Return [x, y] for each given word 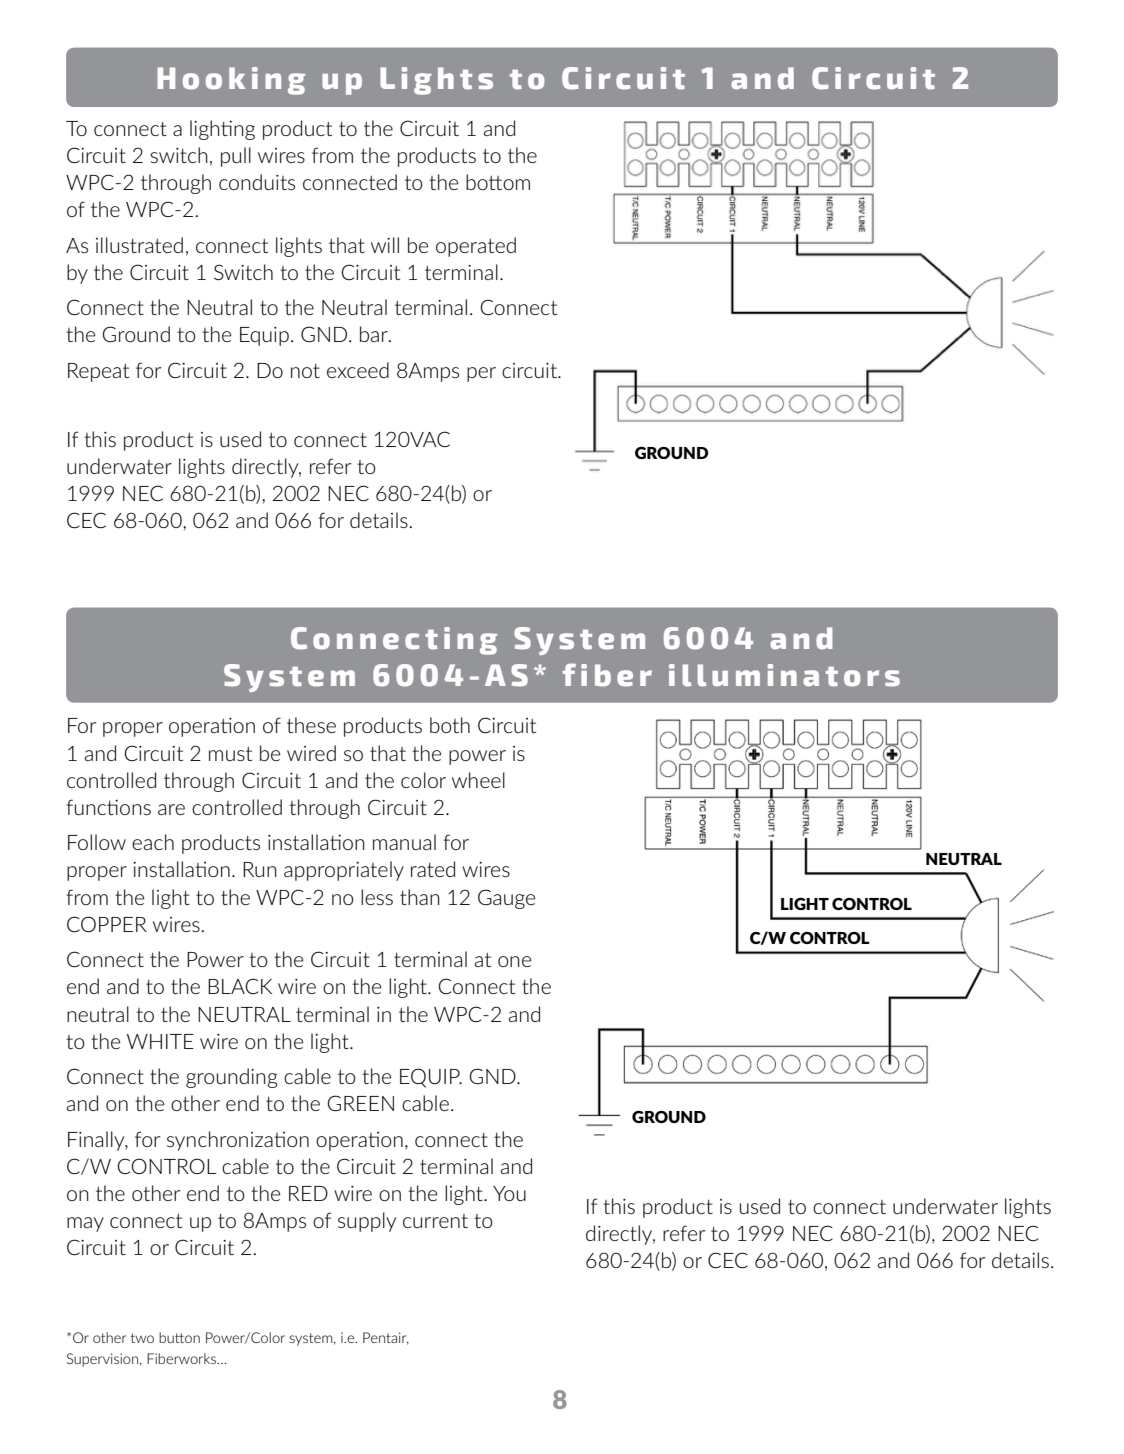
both [450, 725]
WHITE [160, 1041]
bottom [498, 182]
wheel [478, 780]
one [514, 961]
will [385, 245]
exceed [358, 370]
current [435, 1221]
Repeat [98, 372]
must [230, 753]
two [142, 1338]
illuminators [784, 675]
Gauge [506, 899]
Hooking [231, 81]
